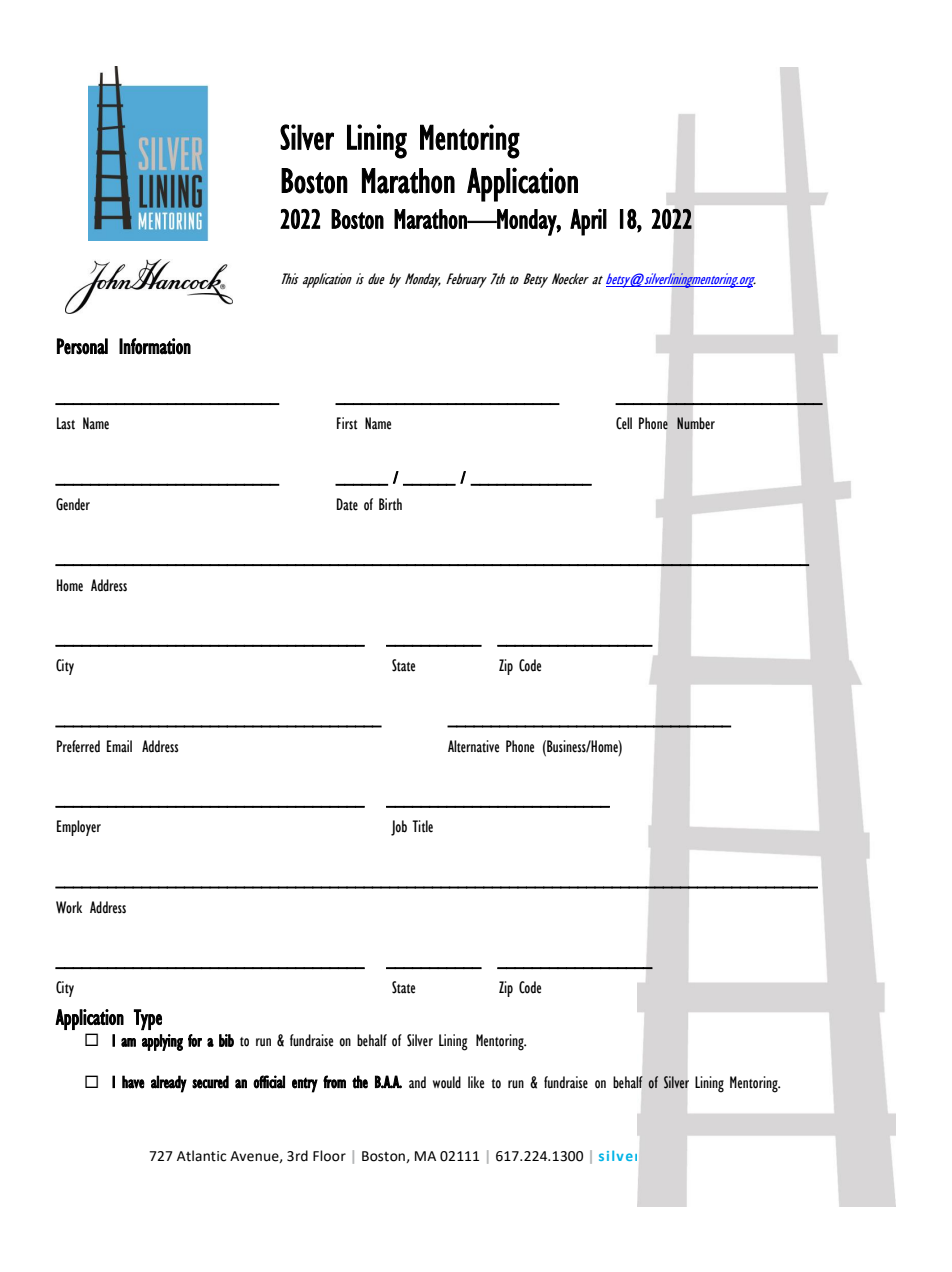  What do you see at coordinates (329, 1156) in the page?
I see `Floor` at bounding box center [329, 1156].
